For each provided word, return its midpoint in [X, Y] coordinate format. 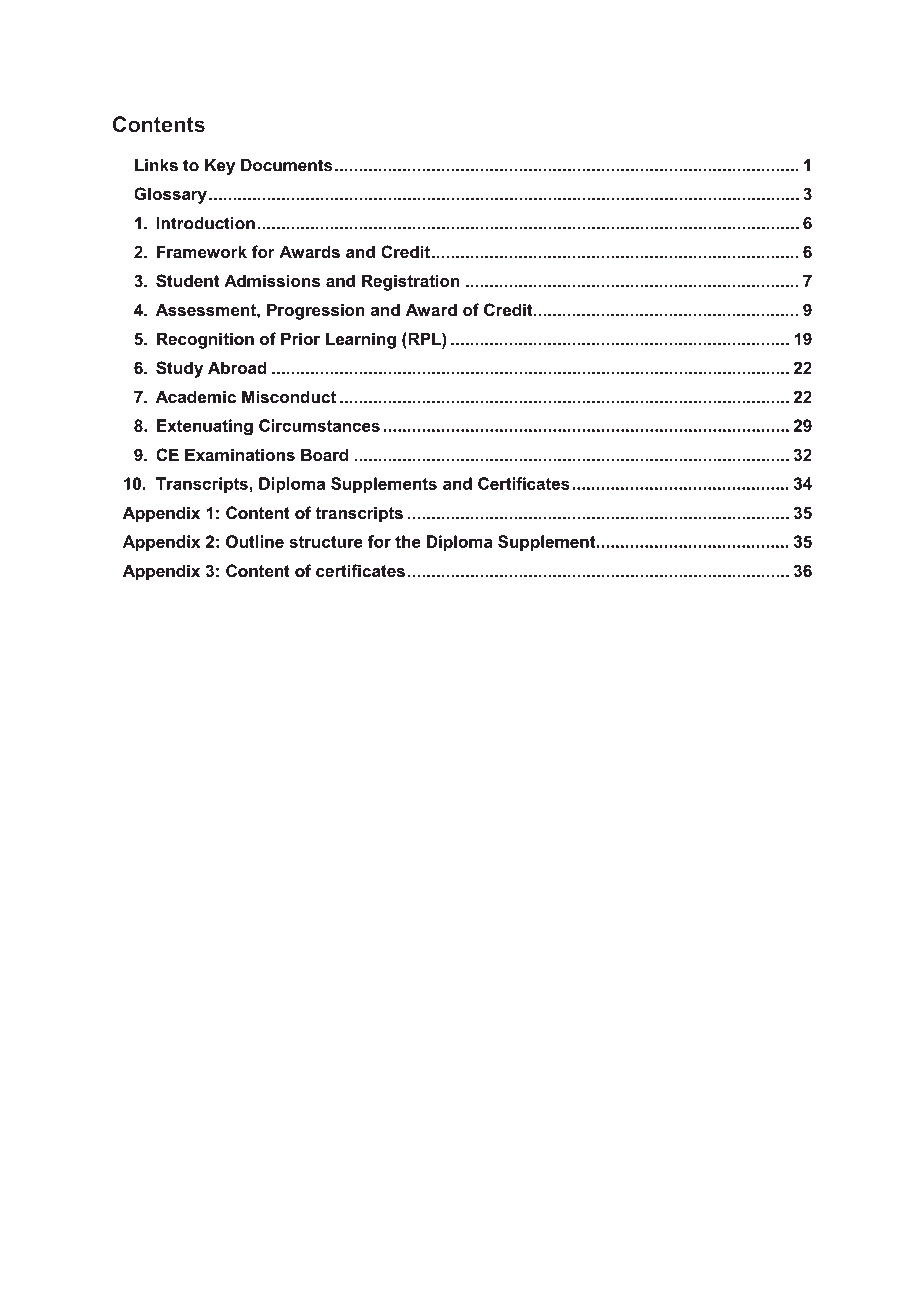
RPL [424, 338]
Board [324, 454]
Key [220, 167]
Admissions [272, 280]
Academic [196, 396]
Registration [411, 282]
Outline [255, 541]
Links [156, 165]
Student [187, 281]
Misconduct [289, 396]
